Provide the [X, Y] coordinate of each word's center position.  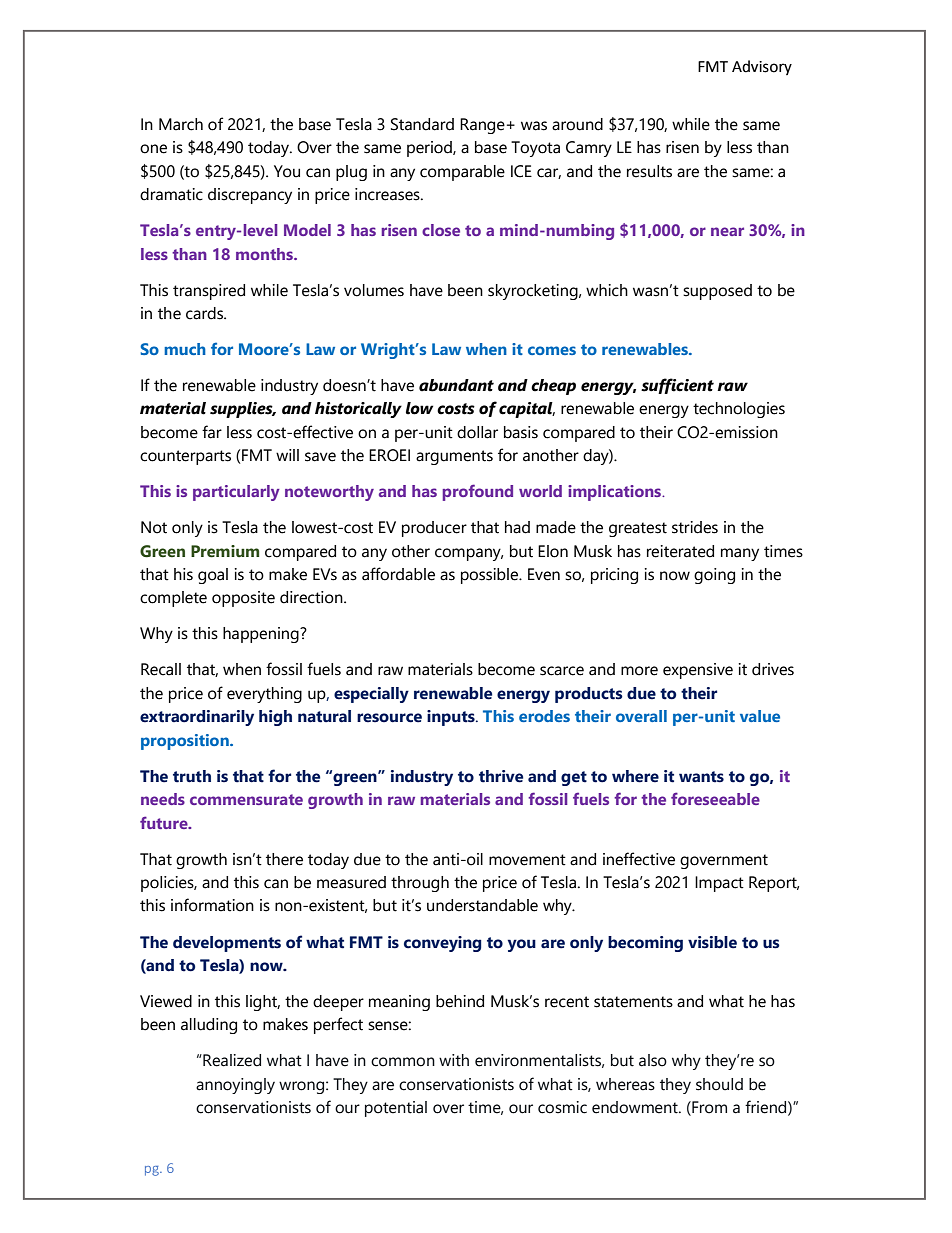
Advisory [762, 67]
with [454, 1060]
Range [482, 126]
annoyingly [235, 1086]
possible [491, 576]
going [714, 576]
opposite [243, 599]
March [181, 124]
